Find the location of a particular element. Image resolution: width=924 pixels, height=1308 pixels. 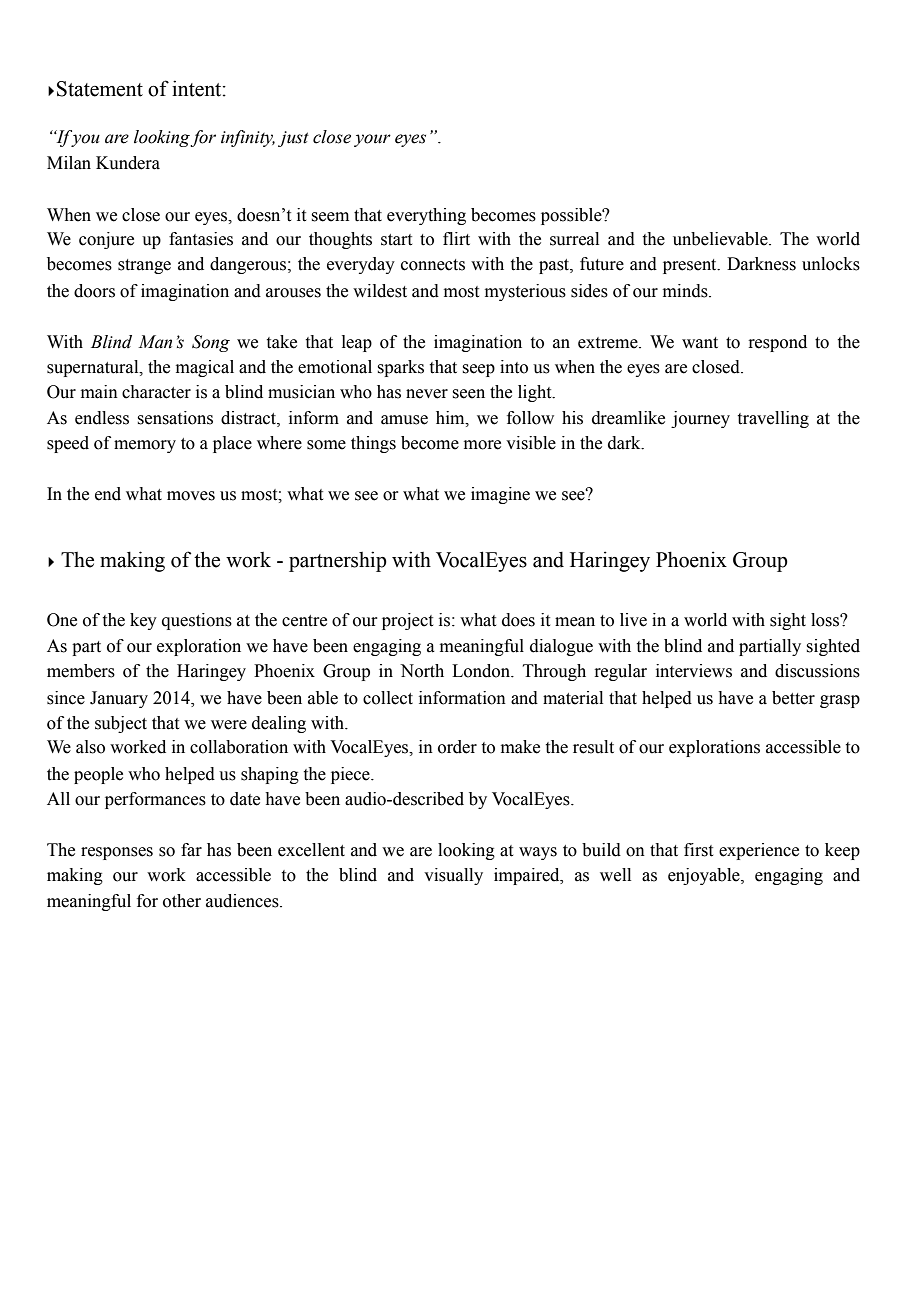

interviews is located at coordinates (694, 671).
